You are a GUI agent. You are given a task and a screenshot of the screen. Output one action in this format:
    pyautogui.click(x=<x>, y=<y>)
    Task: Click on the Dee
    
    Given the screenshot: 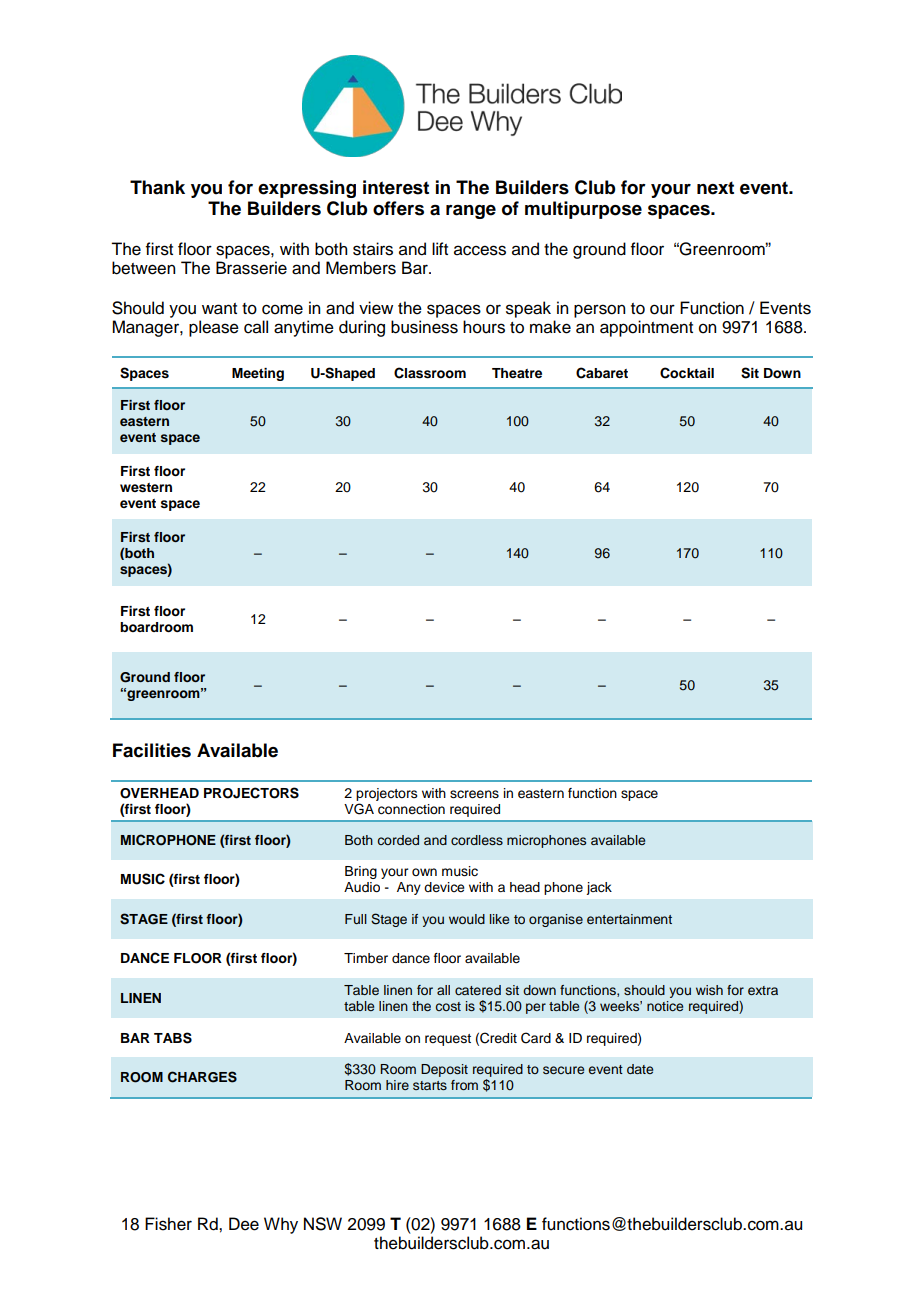 What is the action you would take?
    pyautogui.click(x=244, y=1224)
